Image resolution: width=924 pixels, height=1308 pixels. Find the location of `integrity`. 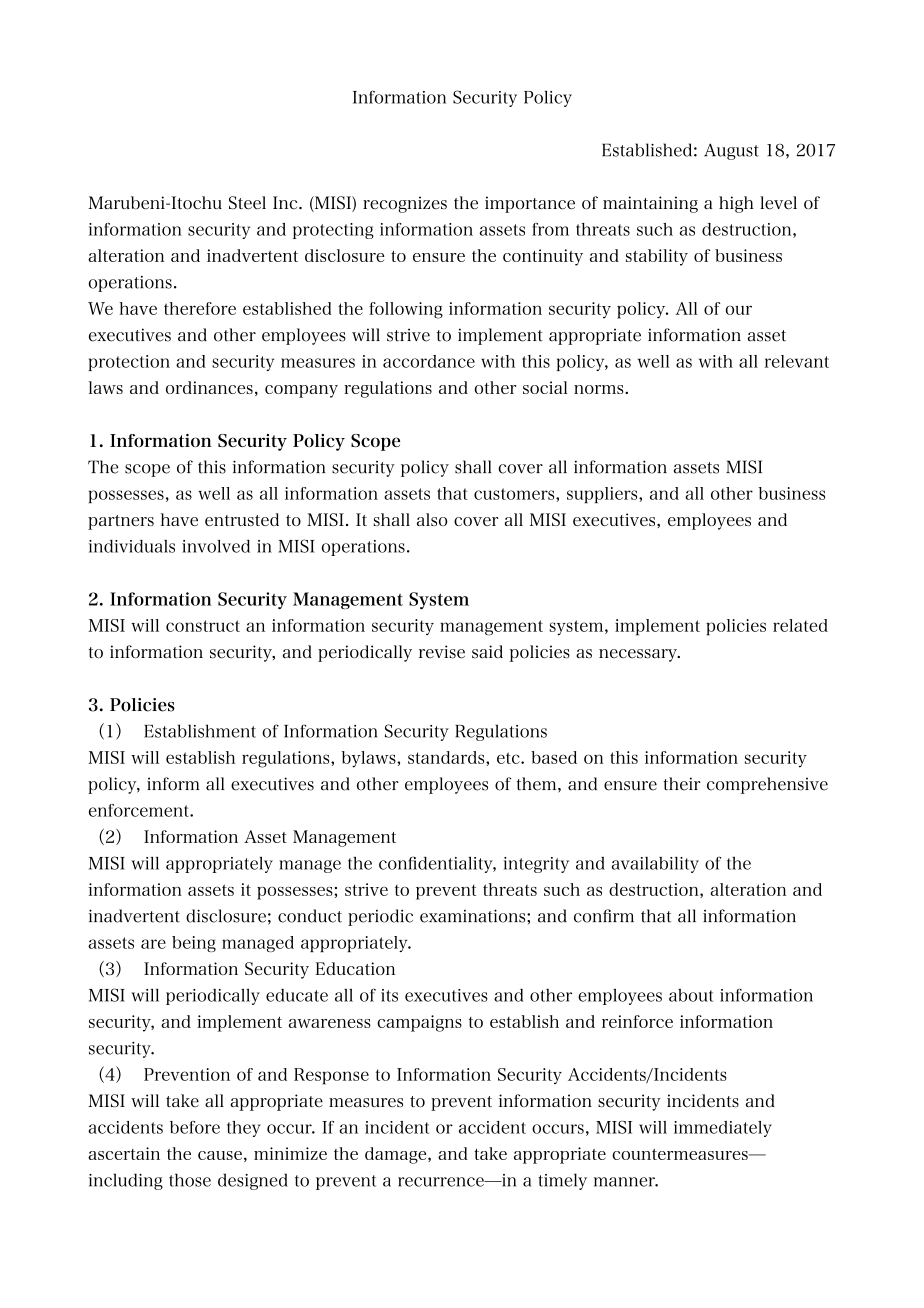

integrity is located at coordinates (536, 865).
